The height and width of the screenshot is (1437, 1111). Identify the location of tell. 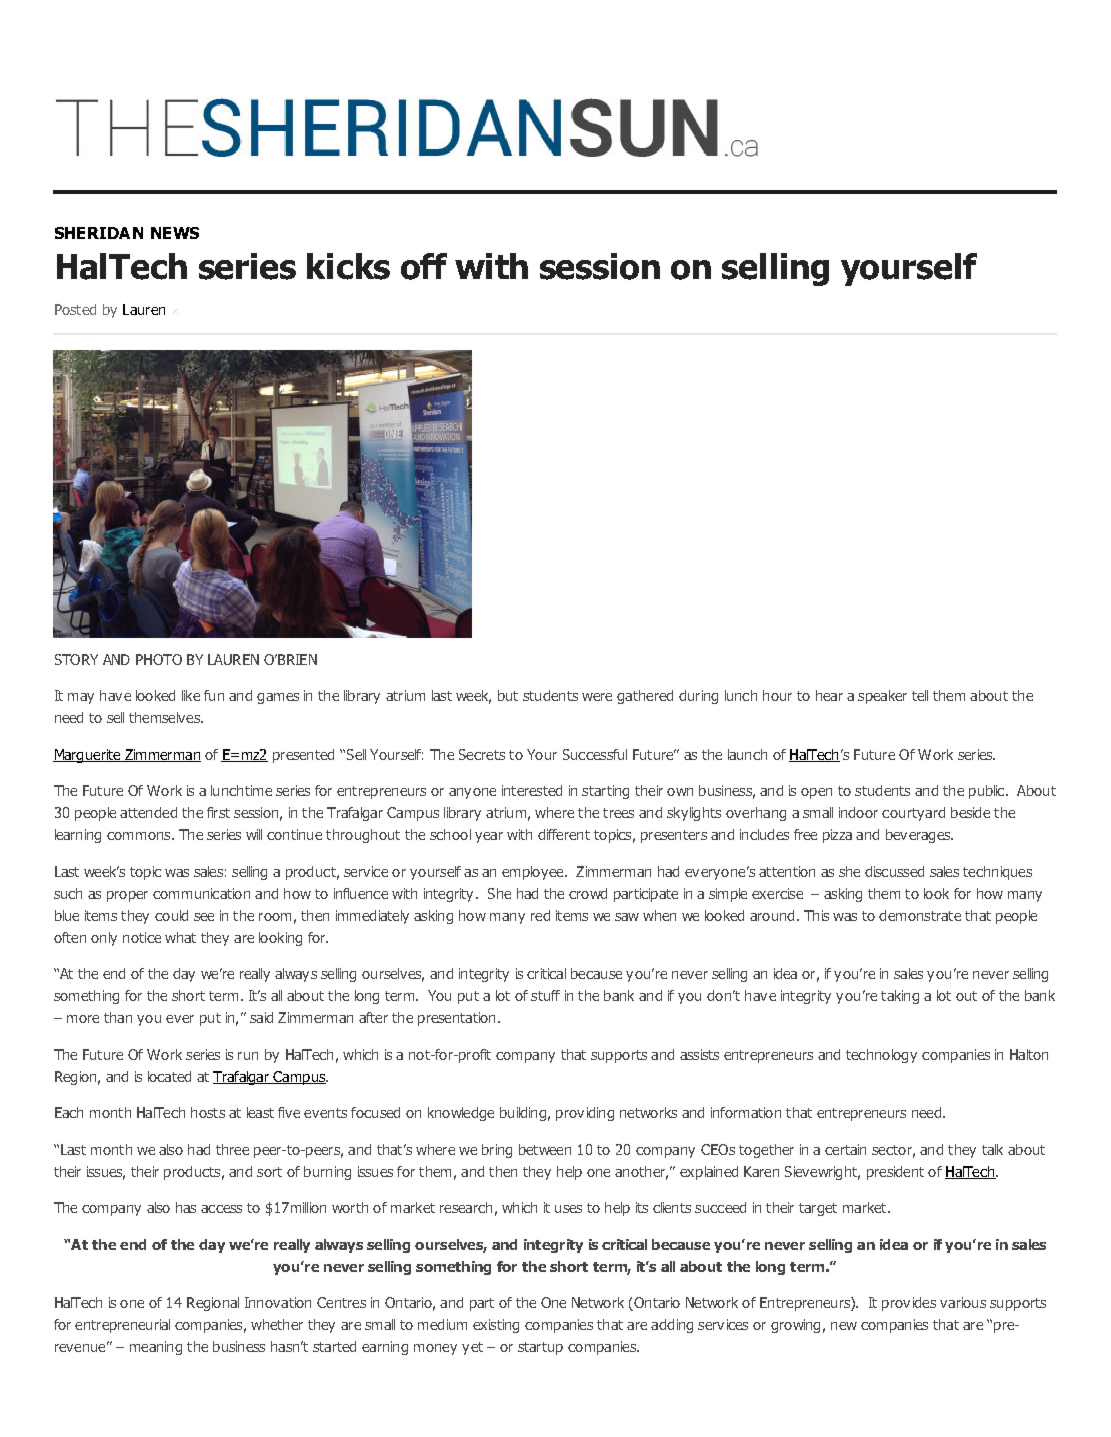
(920, 695).
